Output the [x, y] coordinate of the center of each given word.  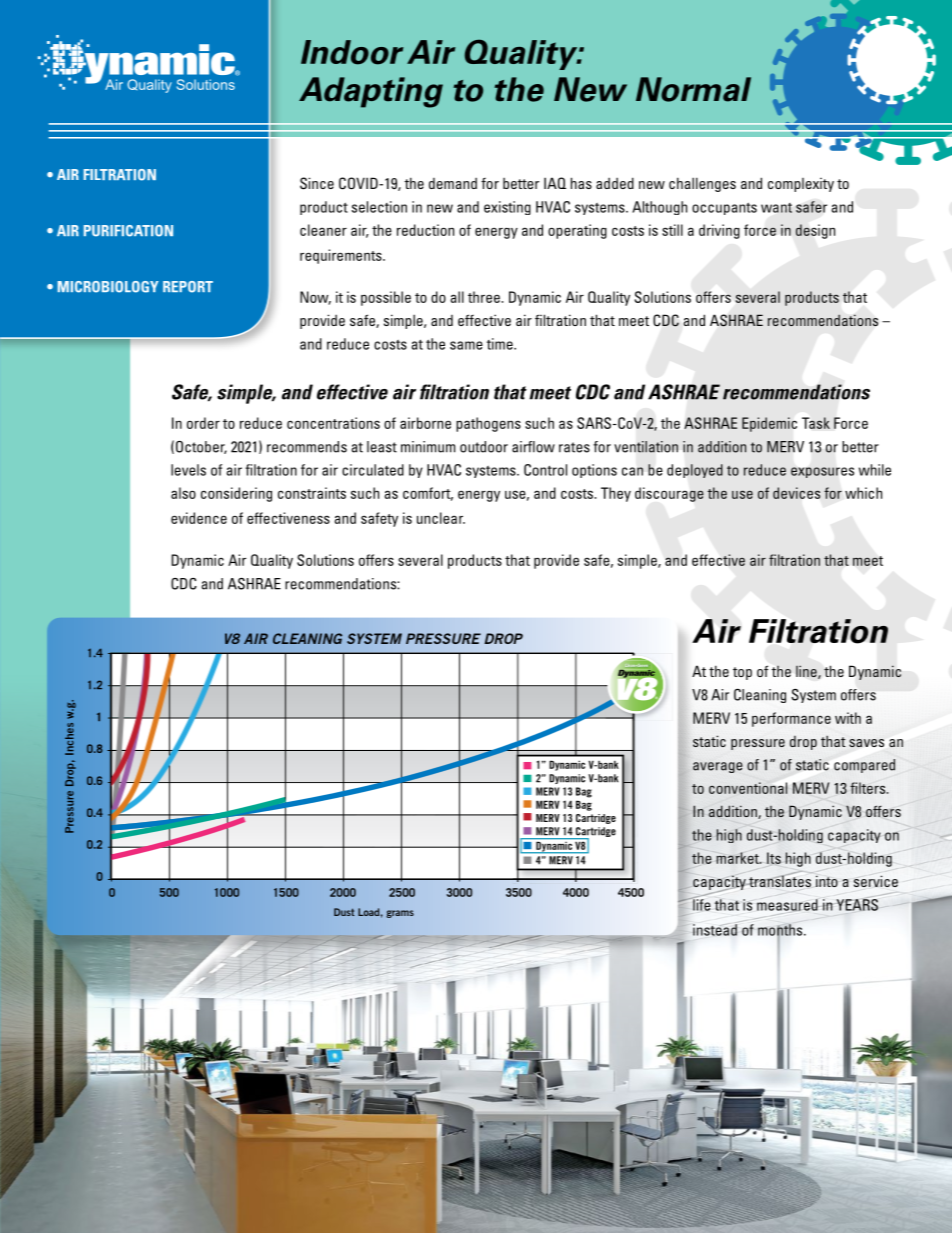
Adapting [371, 92]
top [742, 673]
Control [545, 470]
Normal [693, 89]
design [815, 231]
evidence [199, 518]
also [183, 493]
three [485, 297]
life [701, 904]
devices [796, 493]
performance [791, 719]
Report [188, 287]
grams [400, 914]
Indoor [352, 52]
